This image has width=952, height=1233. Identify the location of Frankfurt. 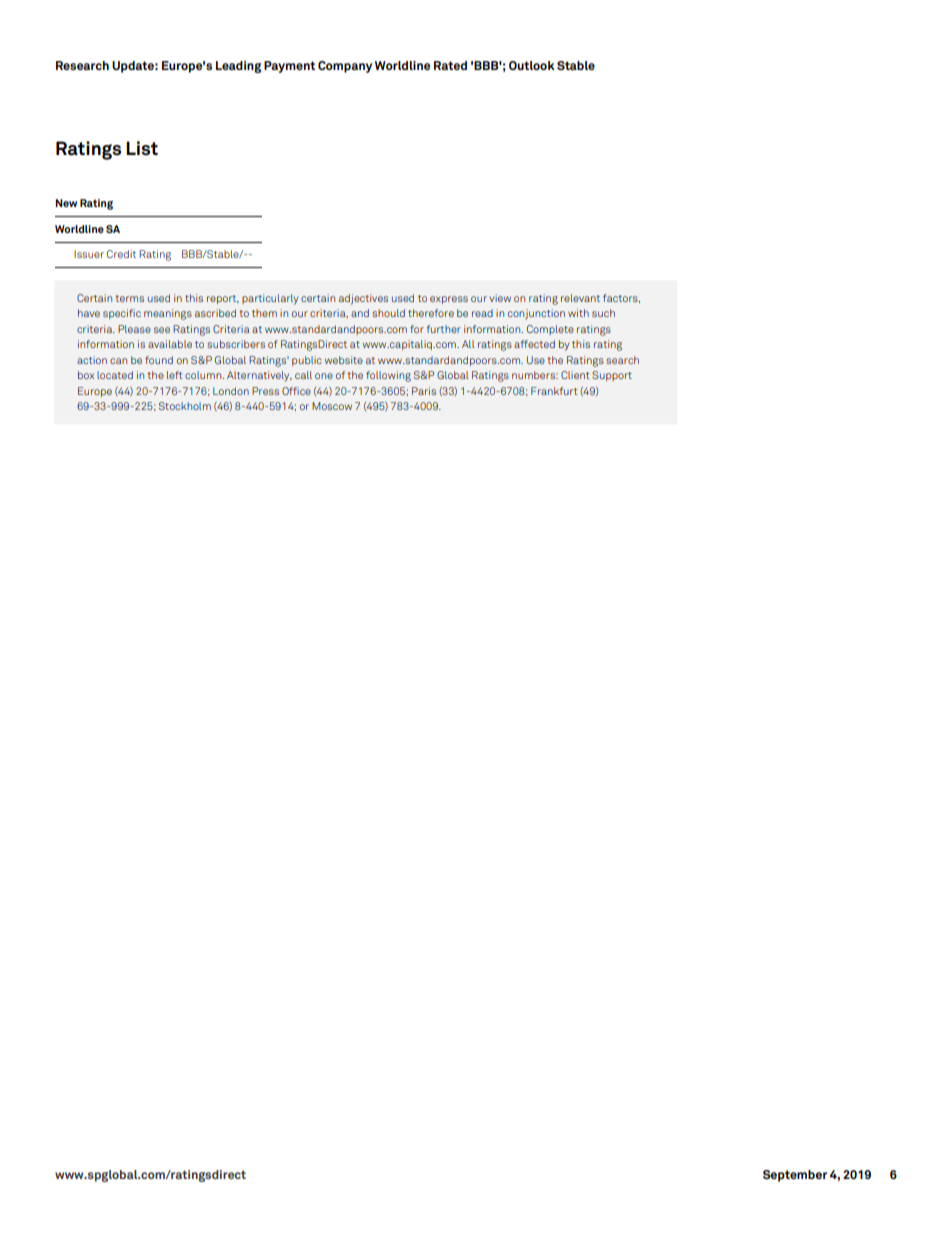
(554, 391).
